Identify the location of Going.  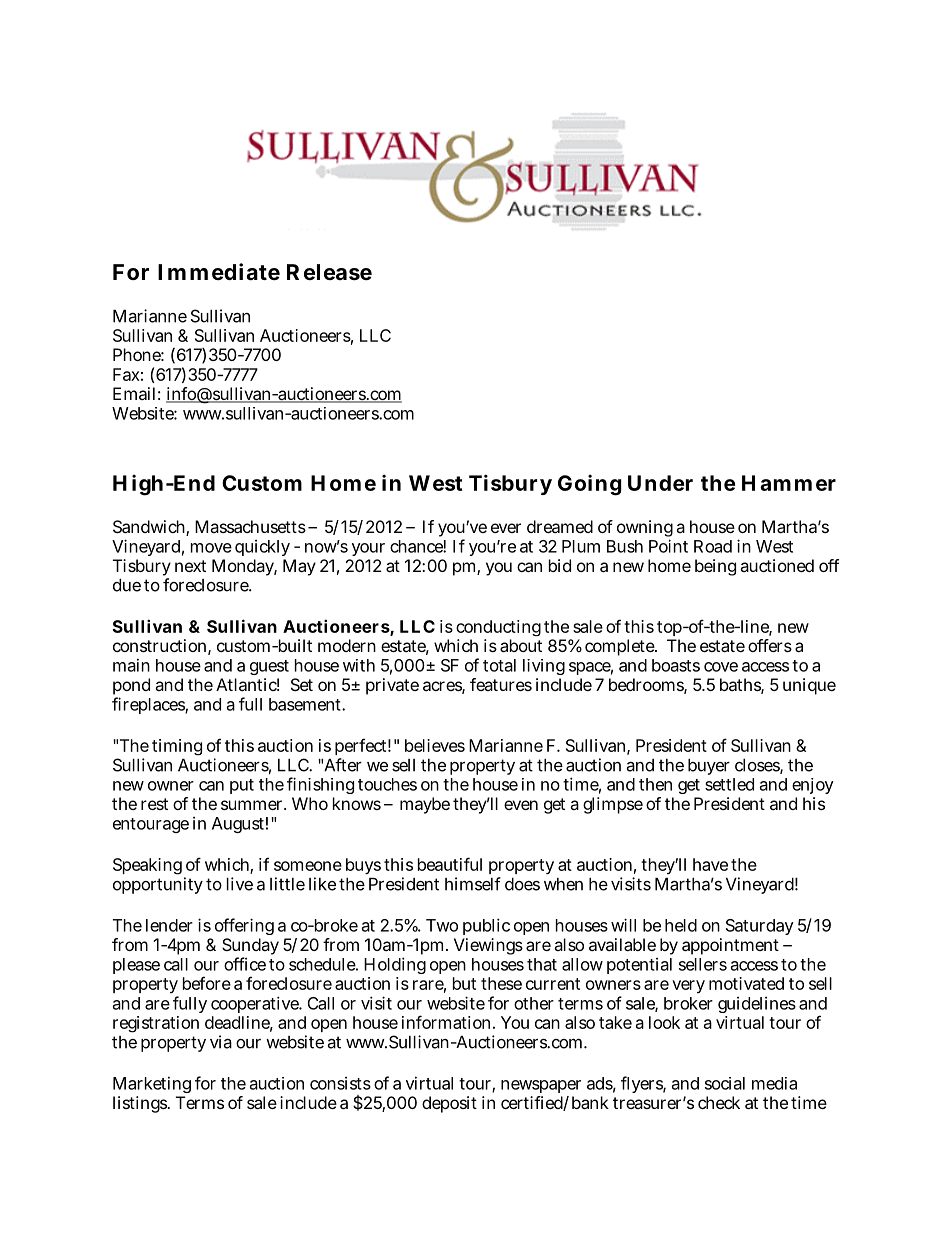
(590, 485).
